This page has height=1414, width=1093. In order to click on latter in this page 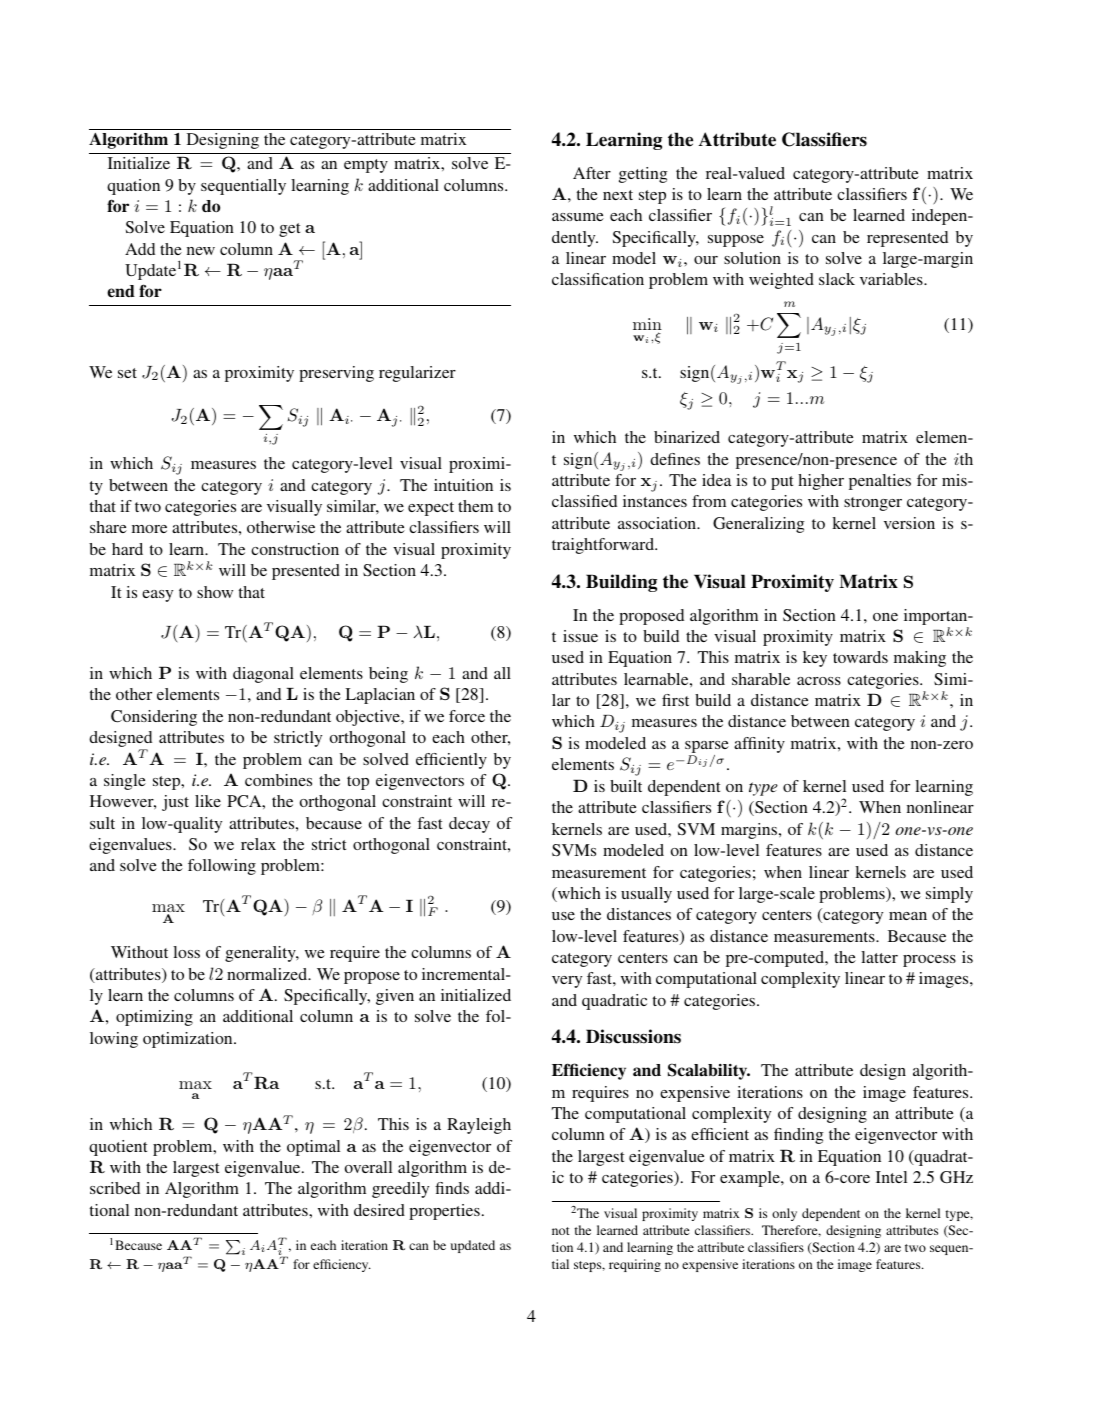, I will do `click(879, 957)`.
